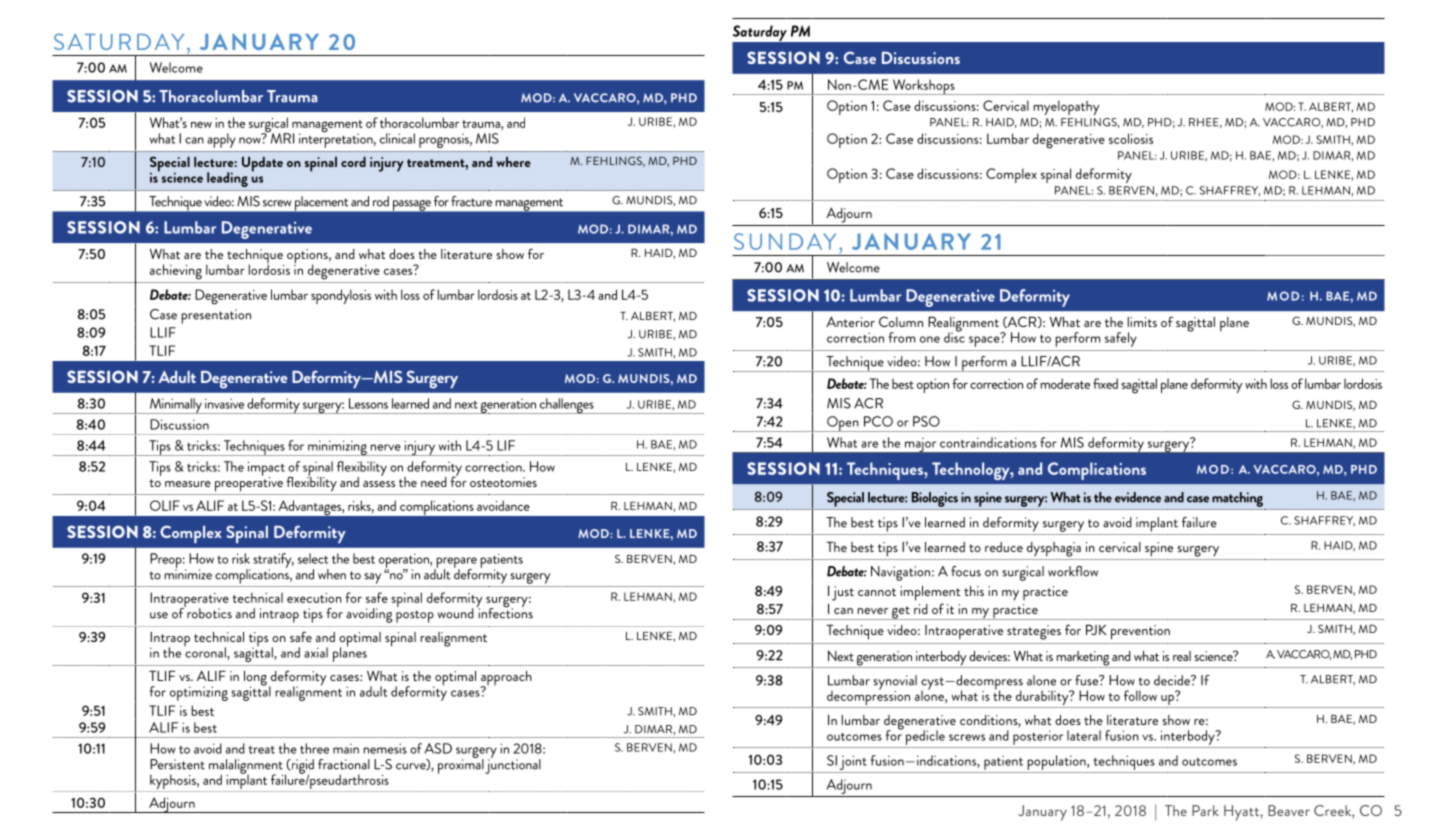 The image size is (1437, 840). What do you see at coordinates (301, 767) in the screenshot?
I see `rigid` at bounding box center [301, 767].
